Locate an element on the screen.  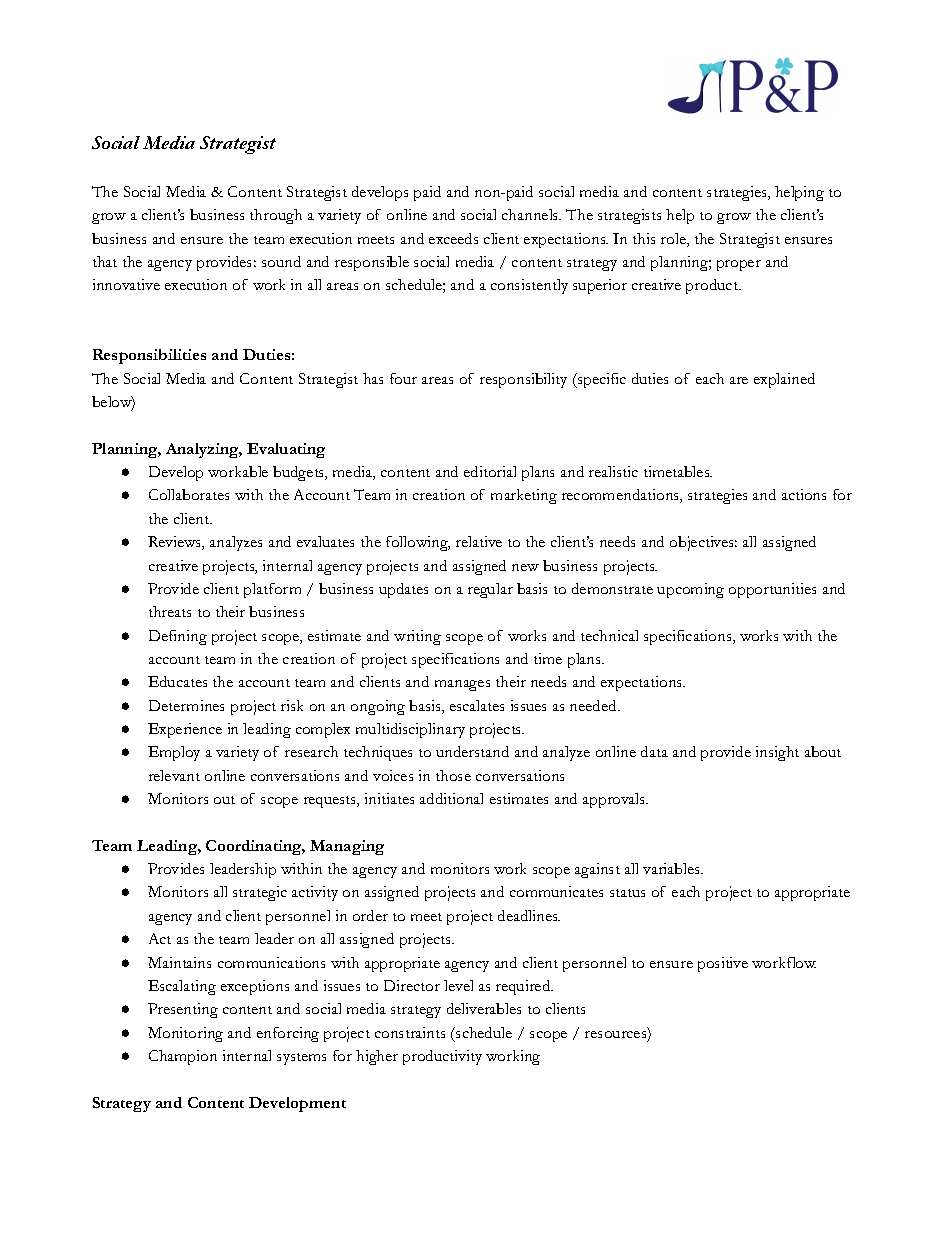
exceeds is located at coordinates (453, 238).
